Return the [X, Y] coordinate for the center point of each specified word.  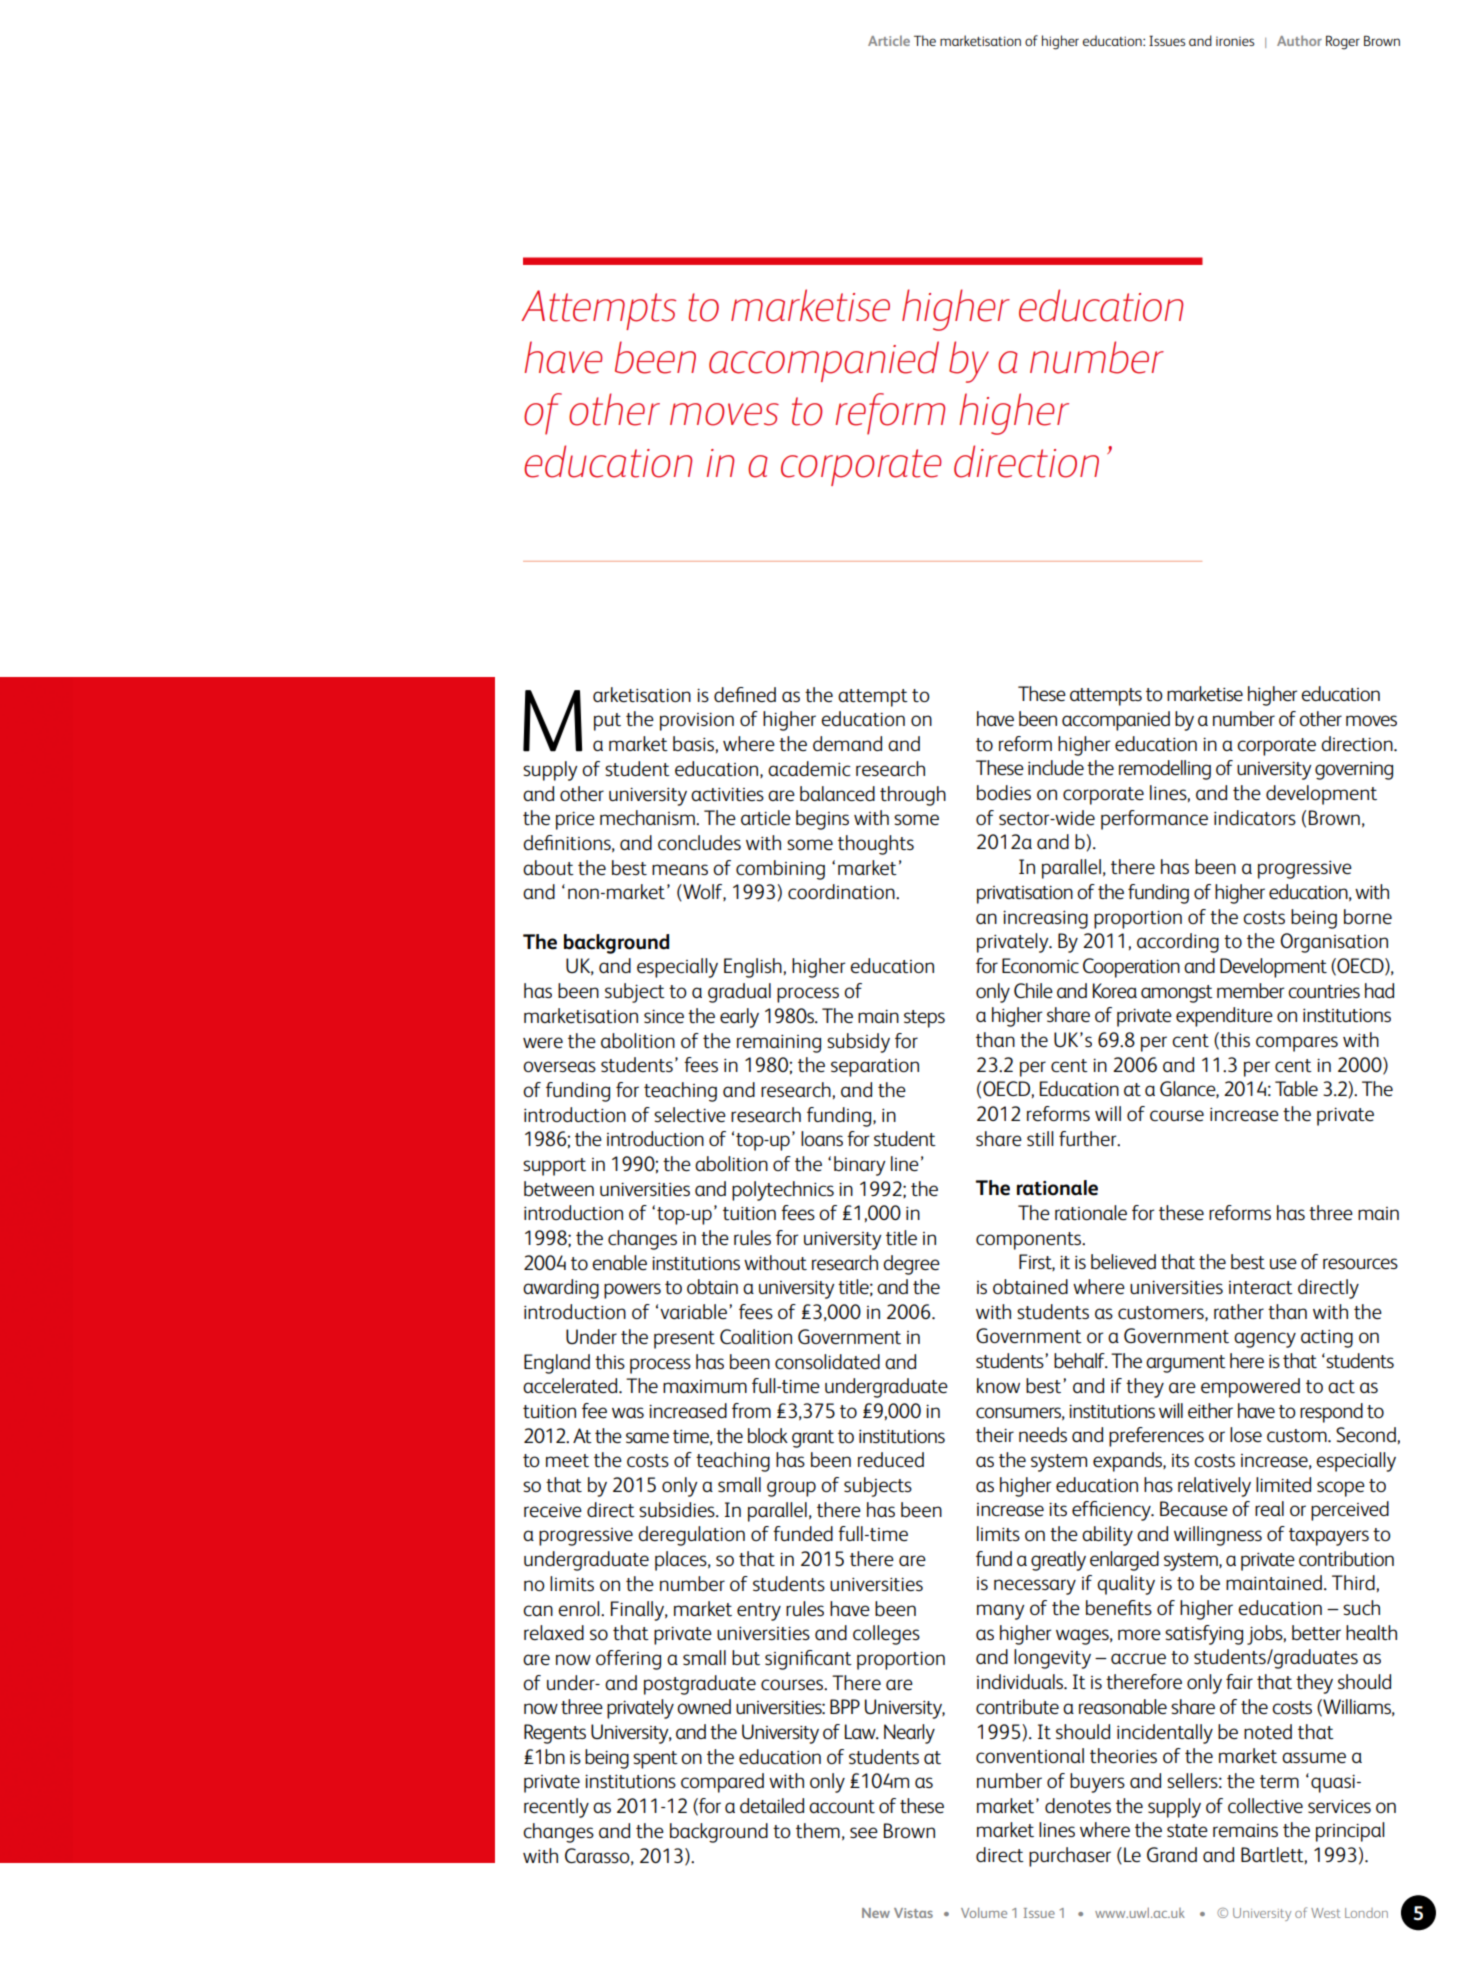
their [995, 1434]
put [607, 722]
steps [924, 1019]
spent [655, 1760]
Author [1299, 40]
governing [1354, 771]
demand [847, 743]
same [647, 1437]
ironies [1235, 41]
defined [745, 694]
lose [1246, 1434]
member [1251, 990]
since [664, 1016]
